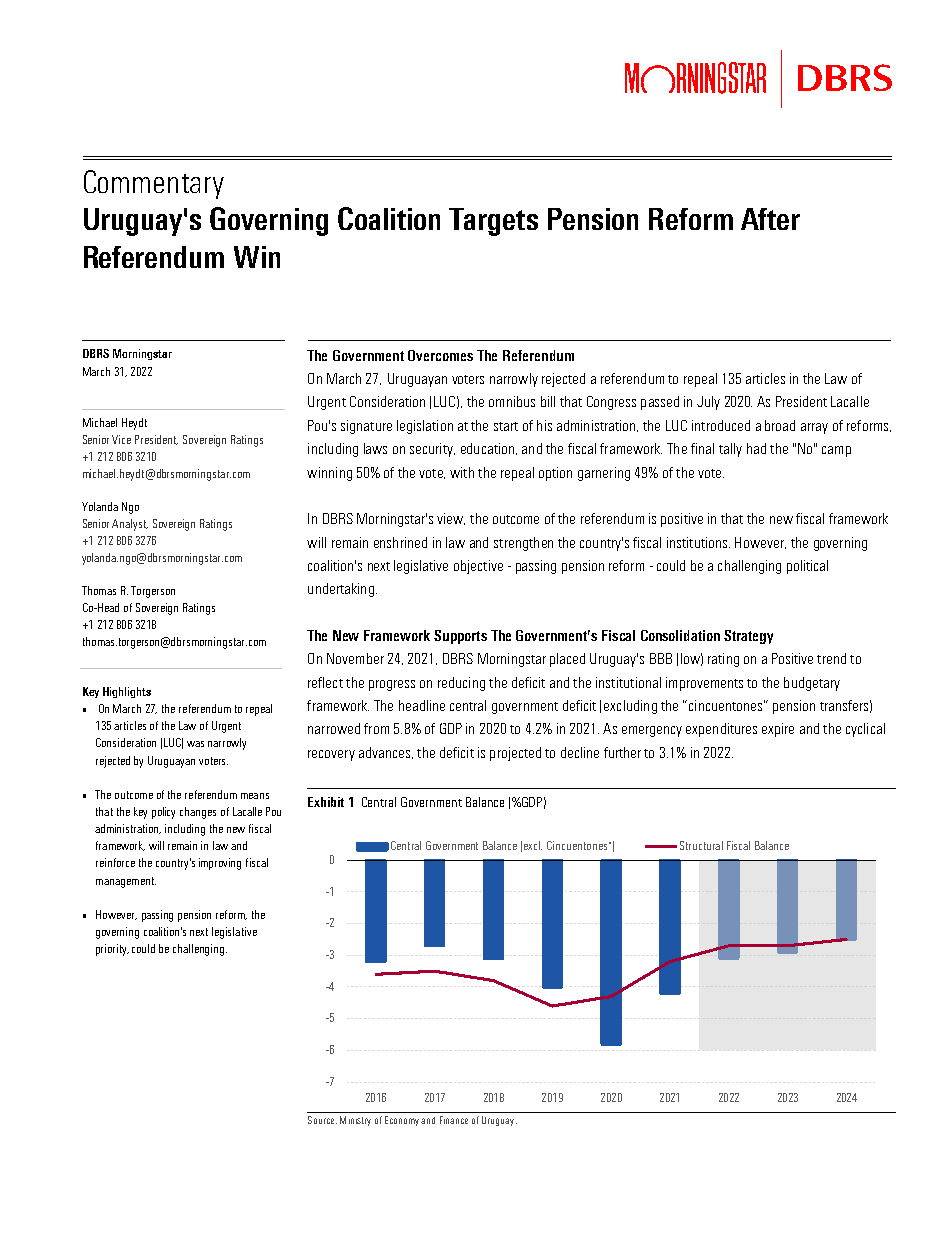 The height and width of the document is (1233, 952). Describe the element at coordinates (515, 754) in the document. I see `projected` at that location.
